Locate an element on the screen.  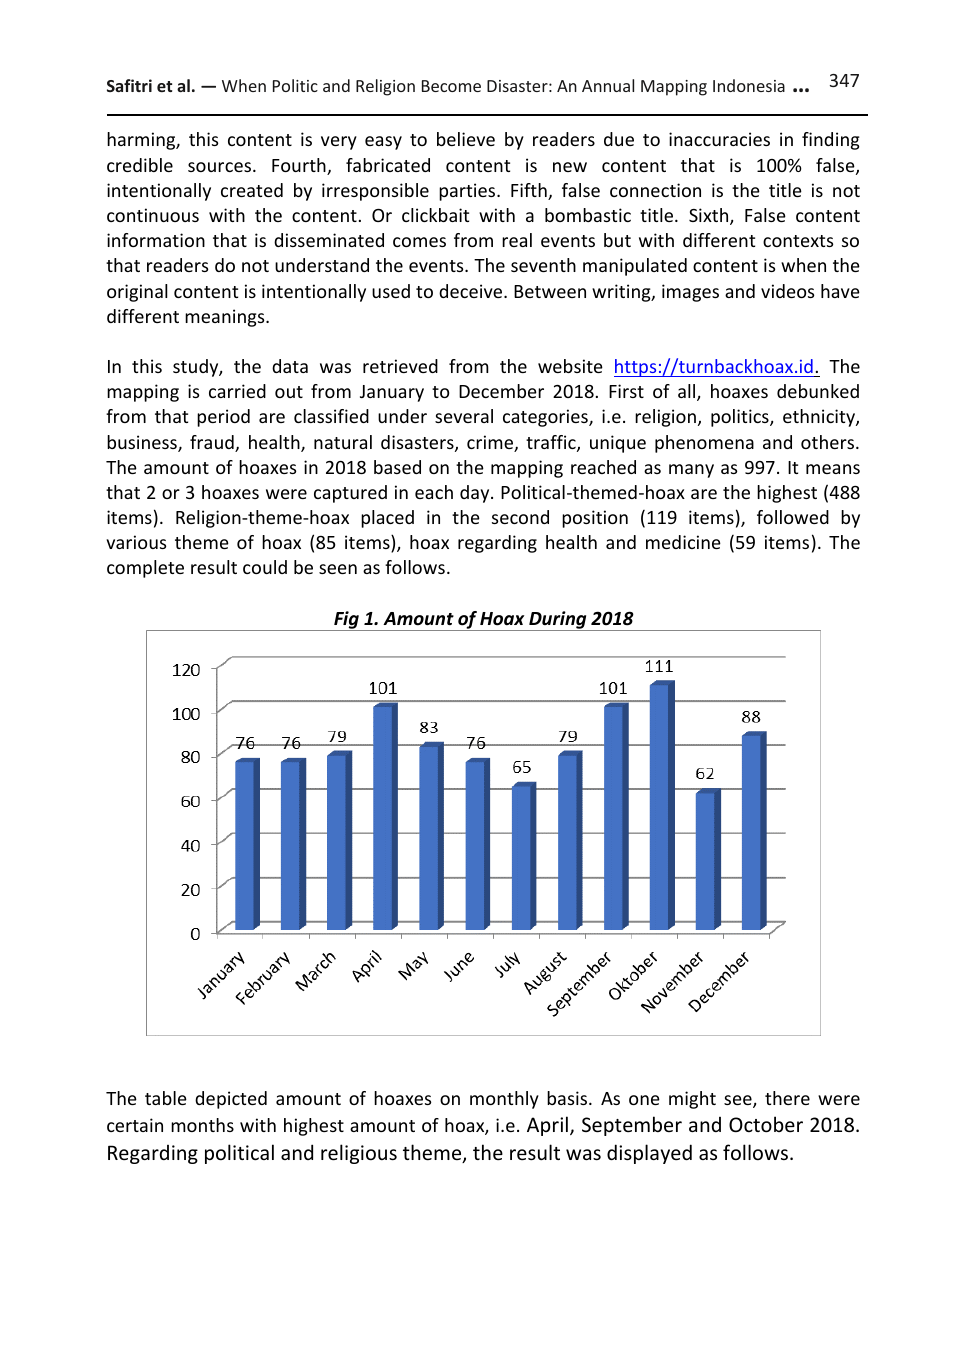
medicine is located at coordinates (683, 542).
